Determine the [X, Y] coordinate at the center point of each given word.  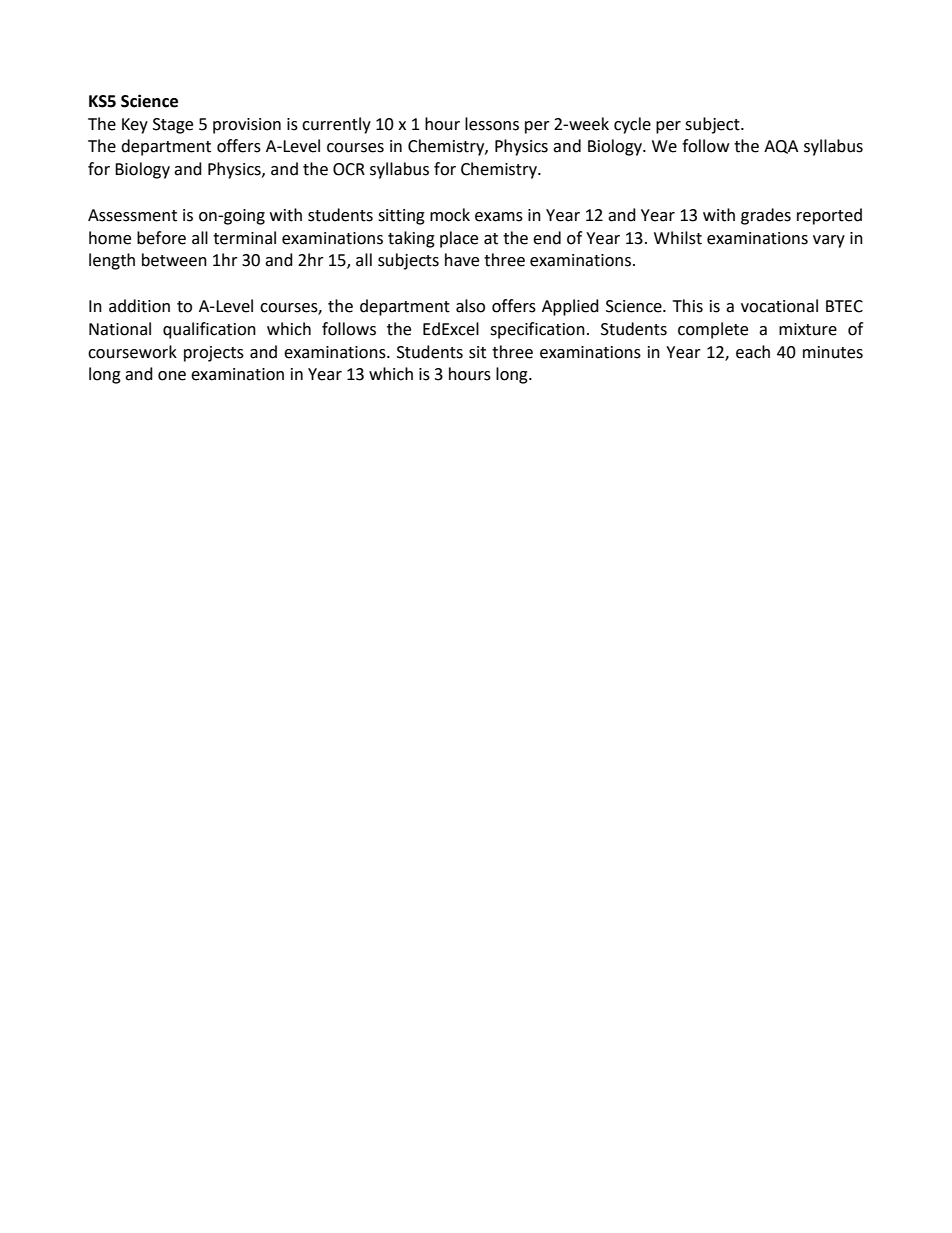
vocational [779, 306]
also [470, 306]
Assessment [132, 215]
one [172, 376]
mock [450, 215]
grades [766, 216]
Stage [173, 126]
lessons [492, 124]
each [753, 352]
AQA [781, 147]
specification [537, 330]
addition [139, 306]
